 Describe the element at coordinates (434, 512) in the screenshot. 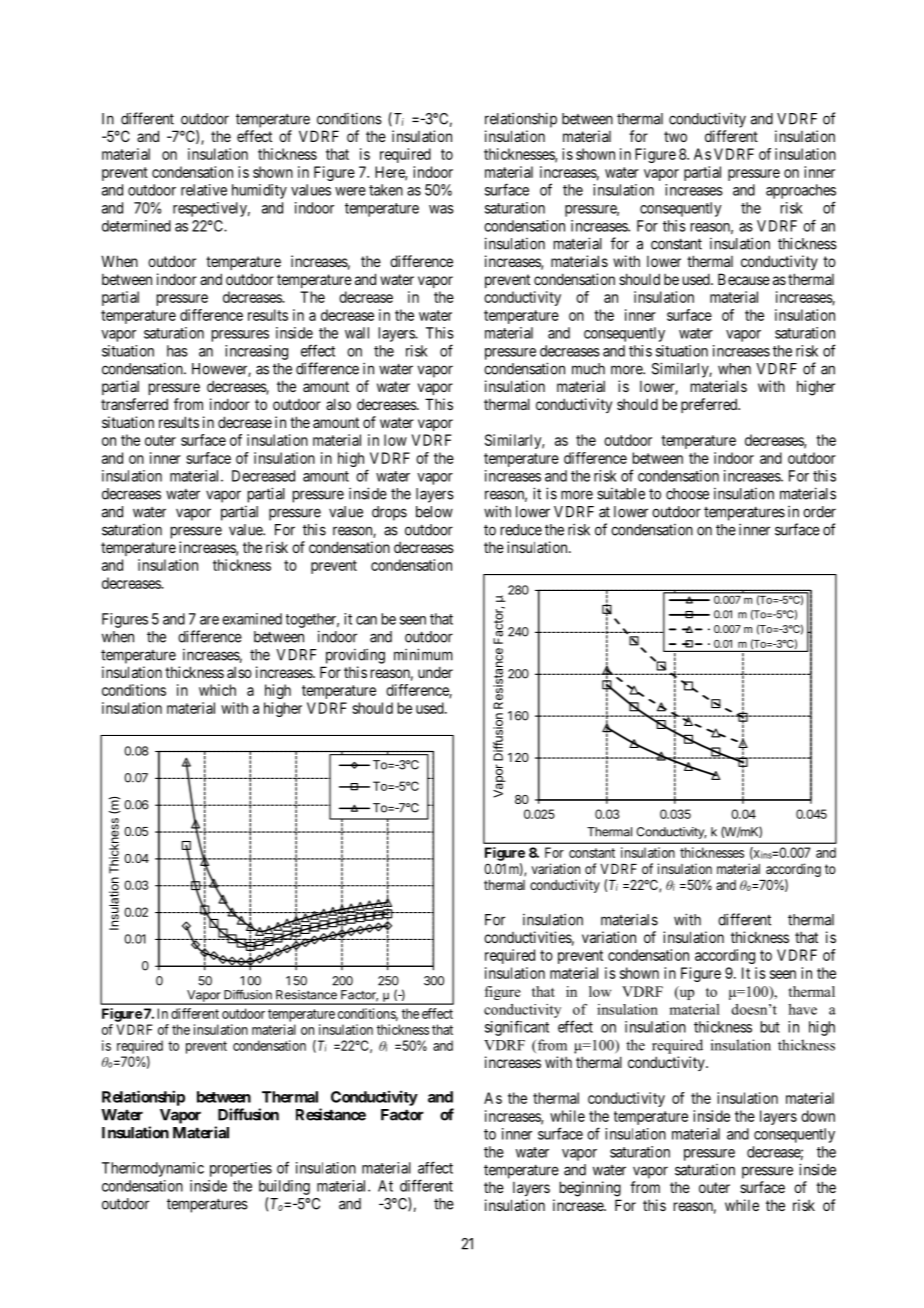

I see `below` at that location.
